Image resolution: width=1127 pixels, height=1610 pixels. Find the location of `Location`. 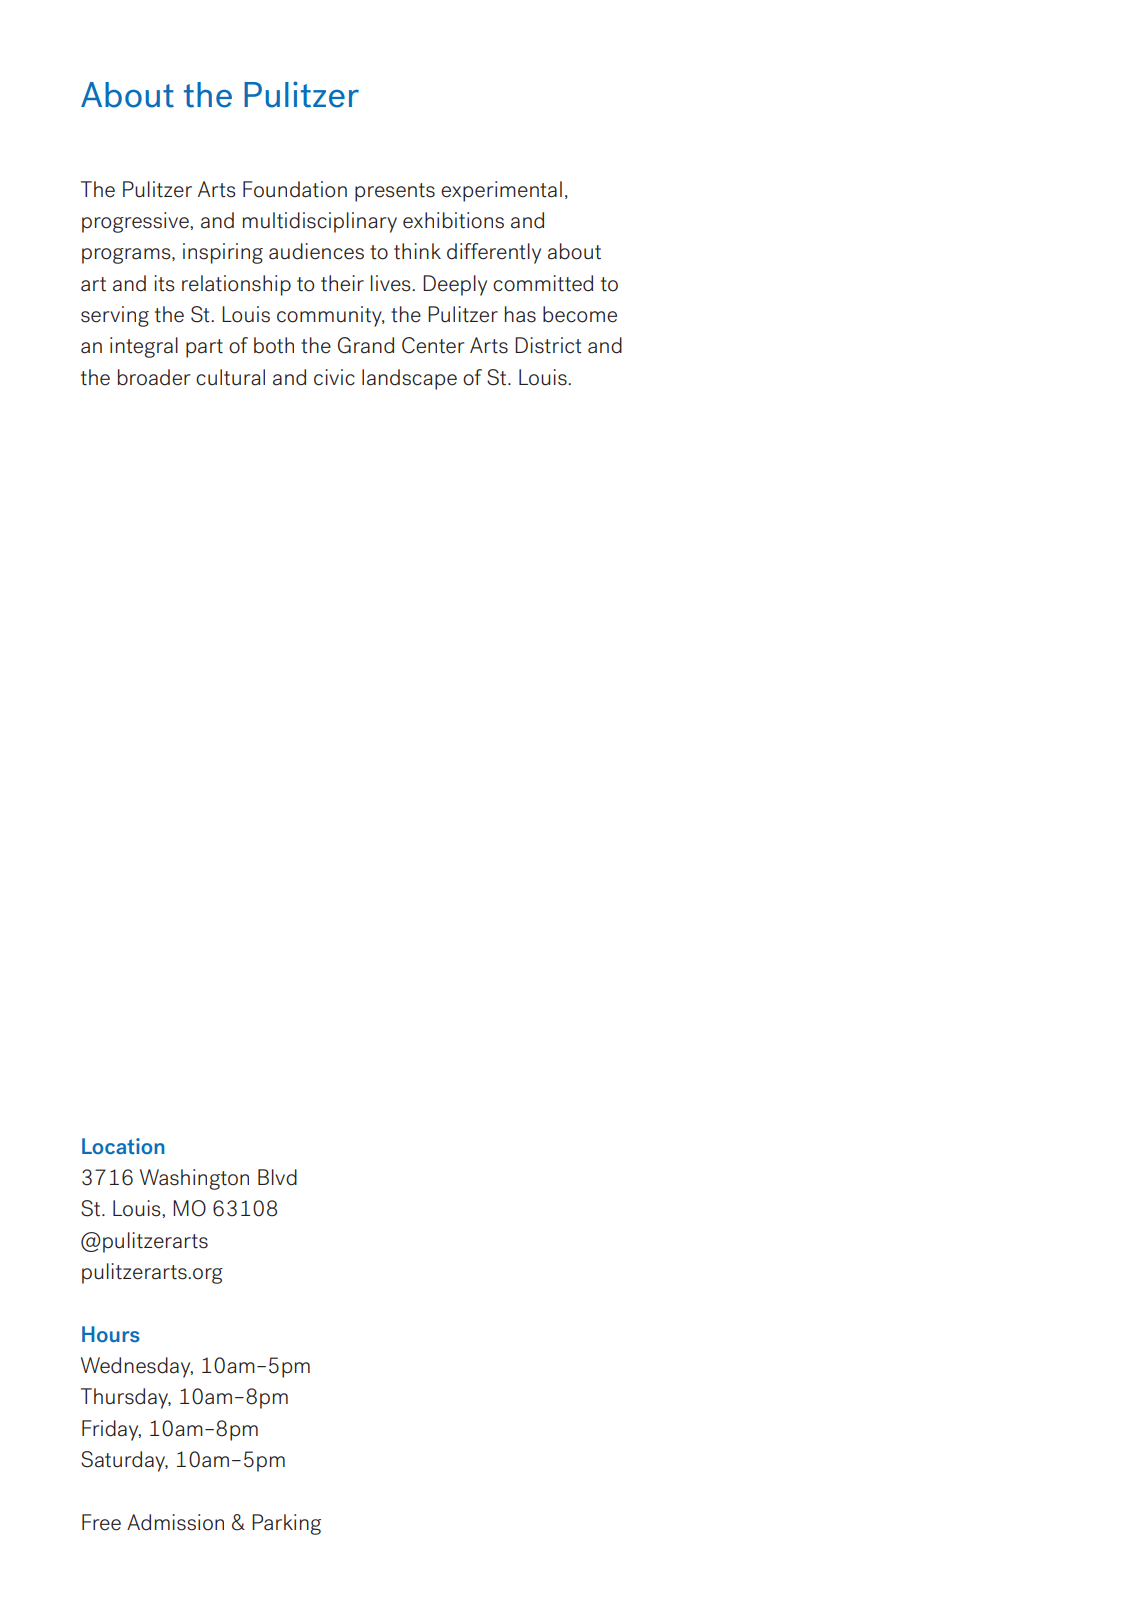

Location is located at coordinates (123, 1146).
